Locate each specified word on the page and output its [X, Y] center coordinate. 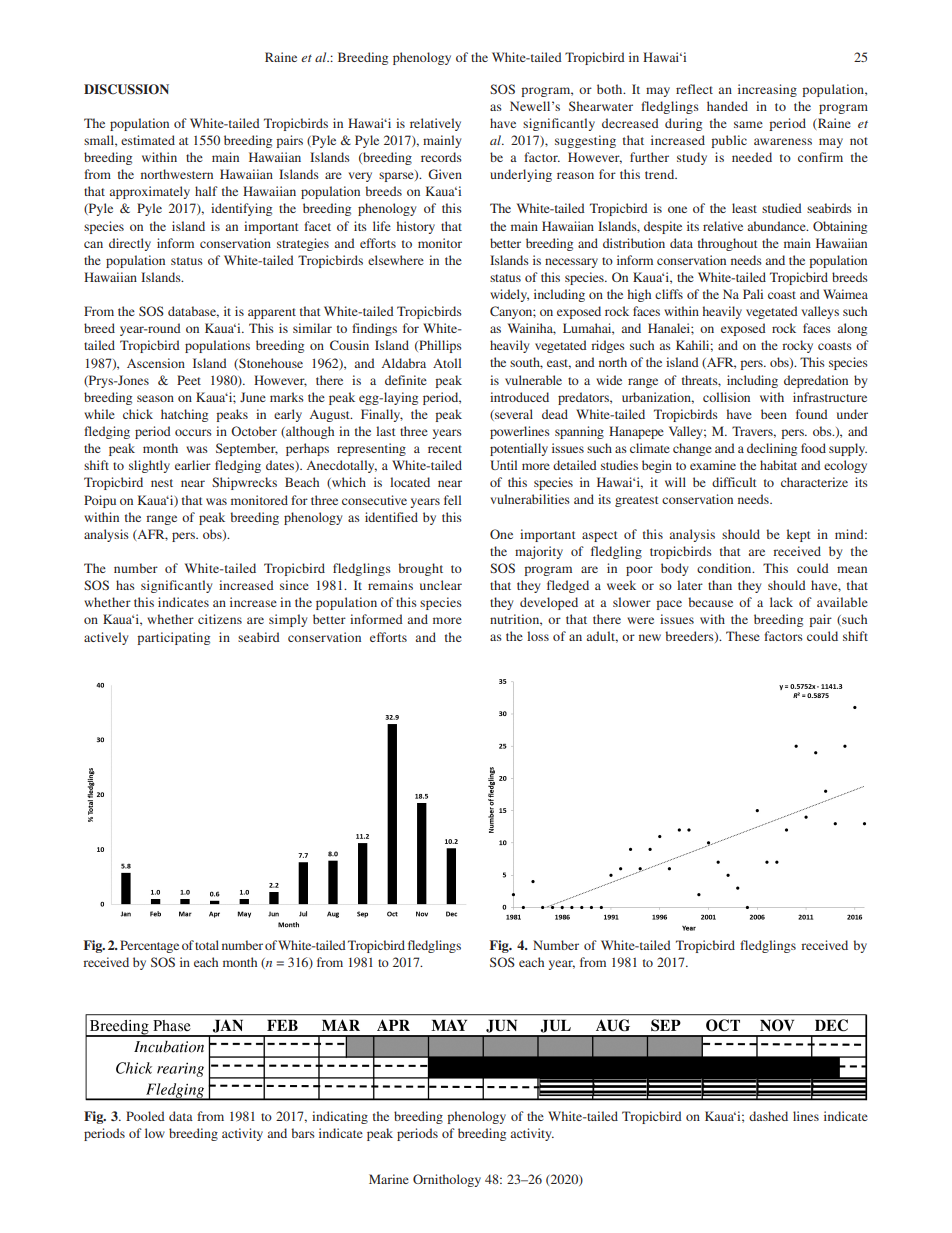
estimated [148, 140]
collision [726, 397]
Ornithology [447, 1180]
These [743, 636]
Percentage [149, 946]
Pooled [145, 1116]
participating [173, 638]
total [207, 945]
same [748, 124]
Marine [389, 1179]
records [441, 157]
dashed [768, 1116]
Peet [189, 380]
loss [538, 636]
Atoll [447, 363]
